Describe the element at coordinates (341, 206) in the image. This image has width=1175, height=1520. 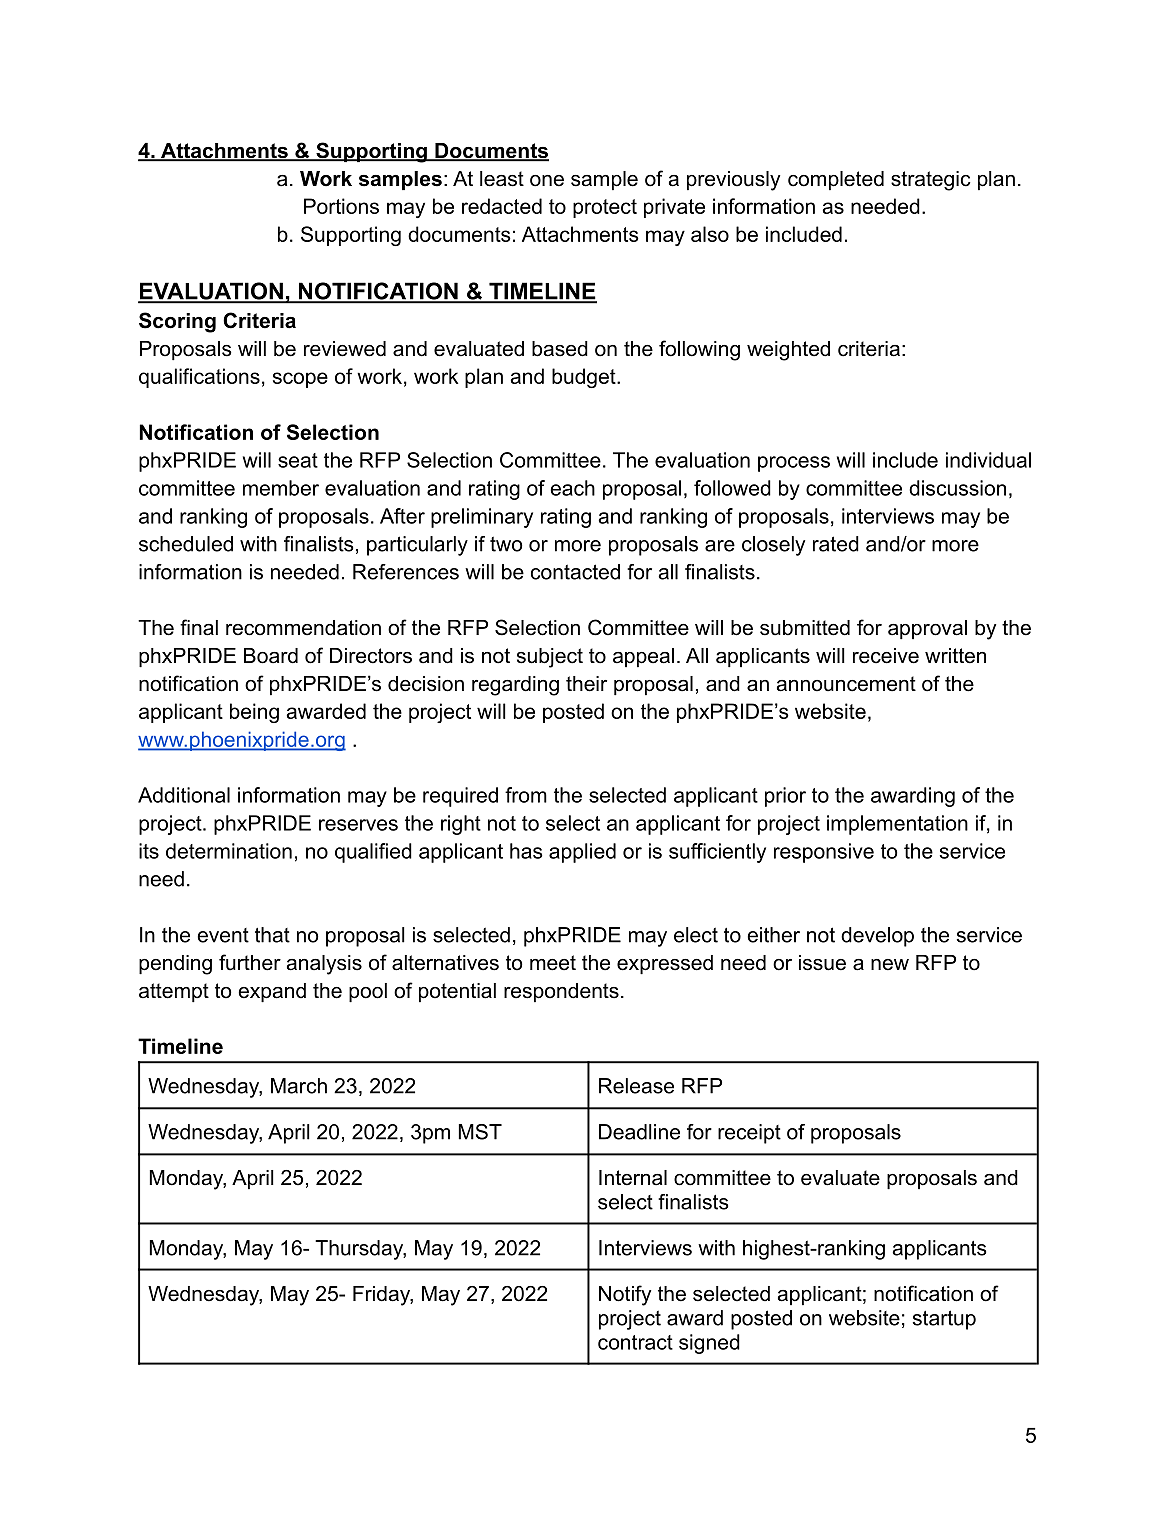
I see `Portions` at that location.
